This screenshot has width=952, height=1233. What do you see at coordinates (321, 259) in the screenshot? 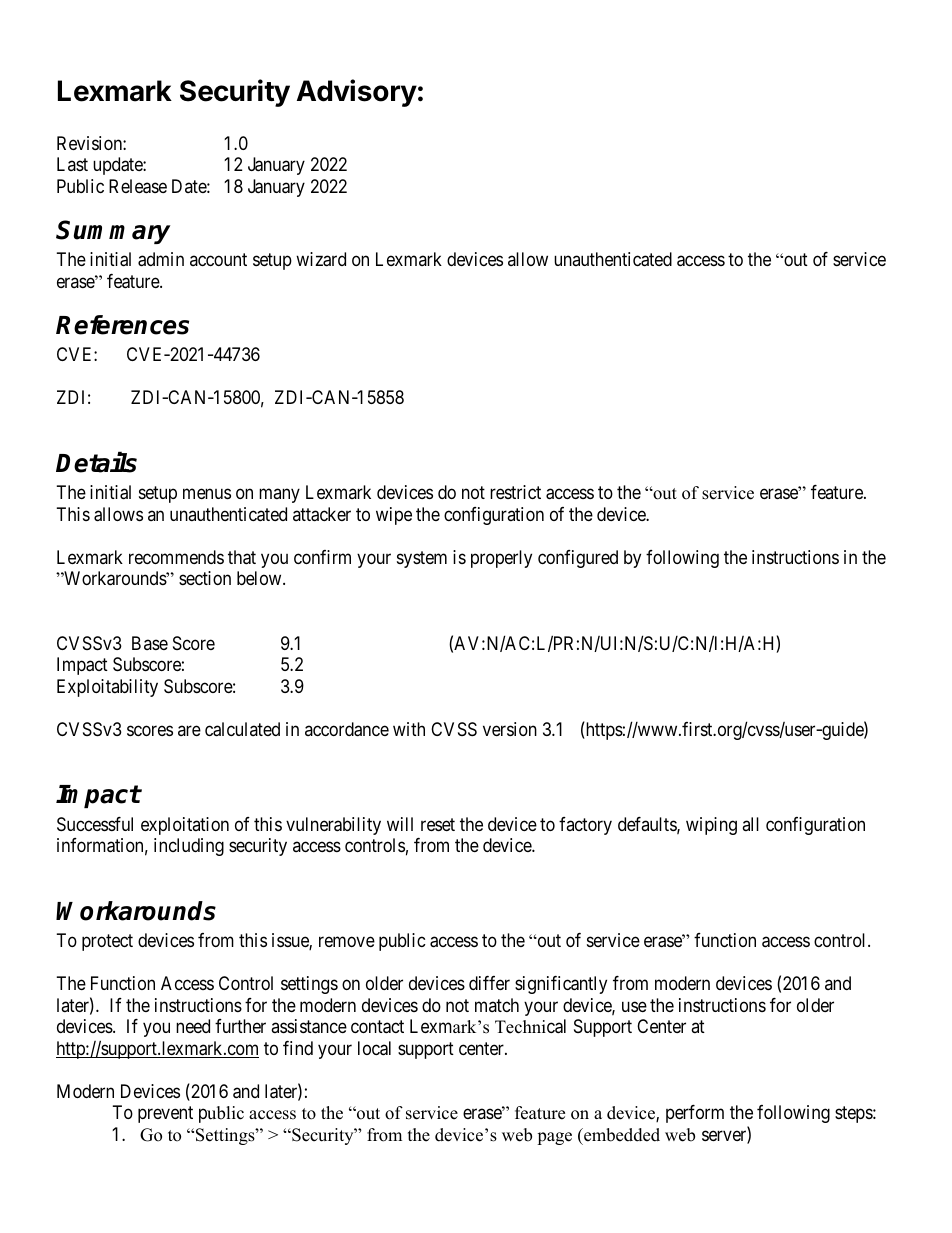
I see `wizard` at bounding box center [321, 259].
